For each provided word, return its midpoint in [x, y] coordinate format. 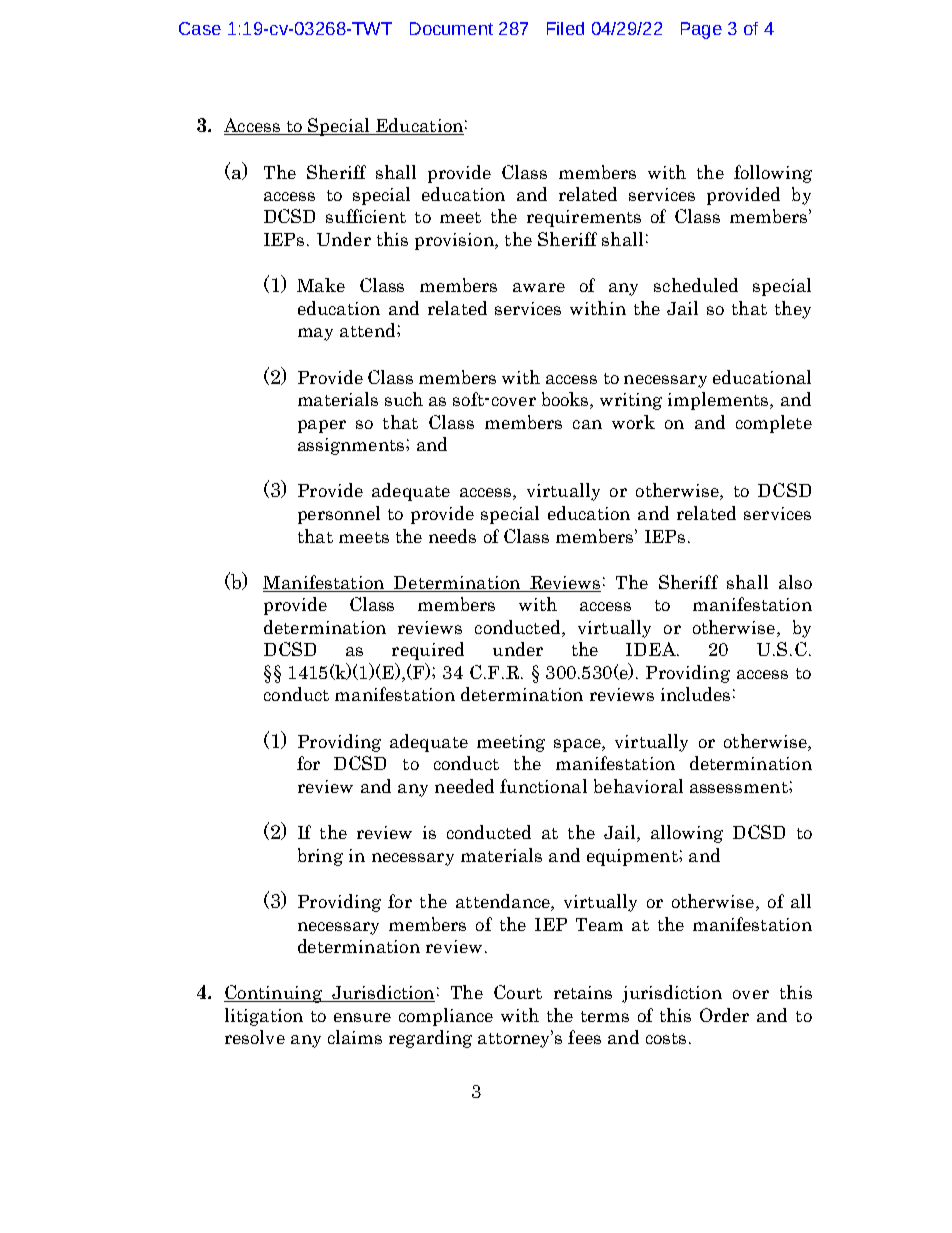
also [795, 582]
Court [518, 992]
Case [200, 28]
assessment [740, 787]
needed [464, 786]
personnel [339, 515]
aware [539, 287]
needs [452, 536]
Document [451, 28]
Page [701, 30]
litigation [264, 1017]
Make [321, 285]
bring [320, 857]
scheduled [696, 285]
